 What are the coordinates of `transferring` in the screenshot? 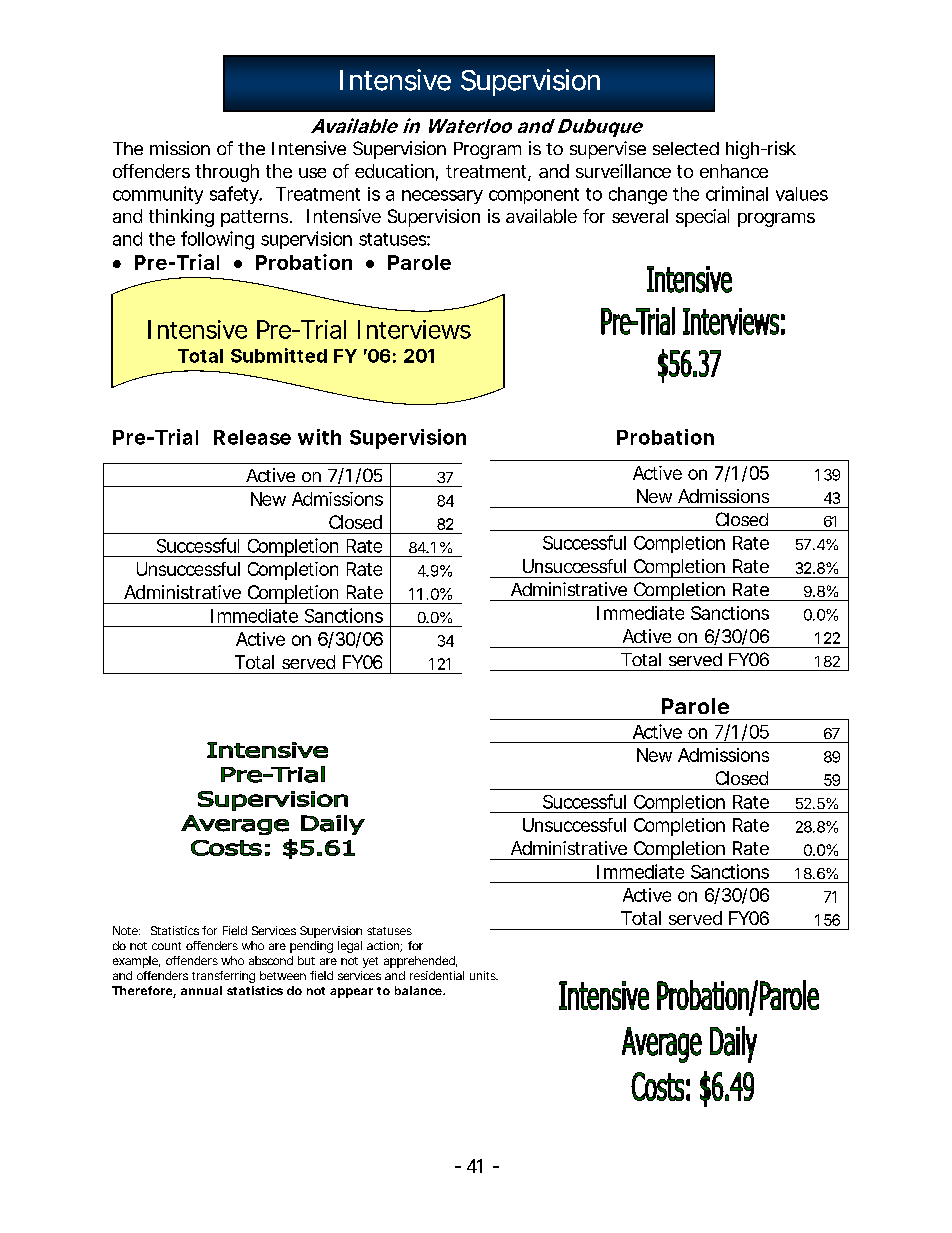 It's located at (223, 977).
